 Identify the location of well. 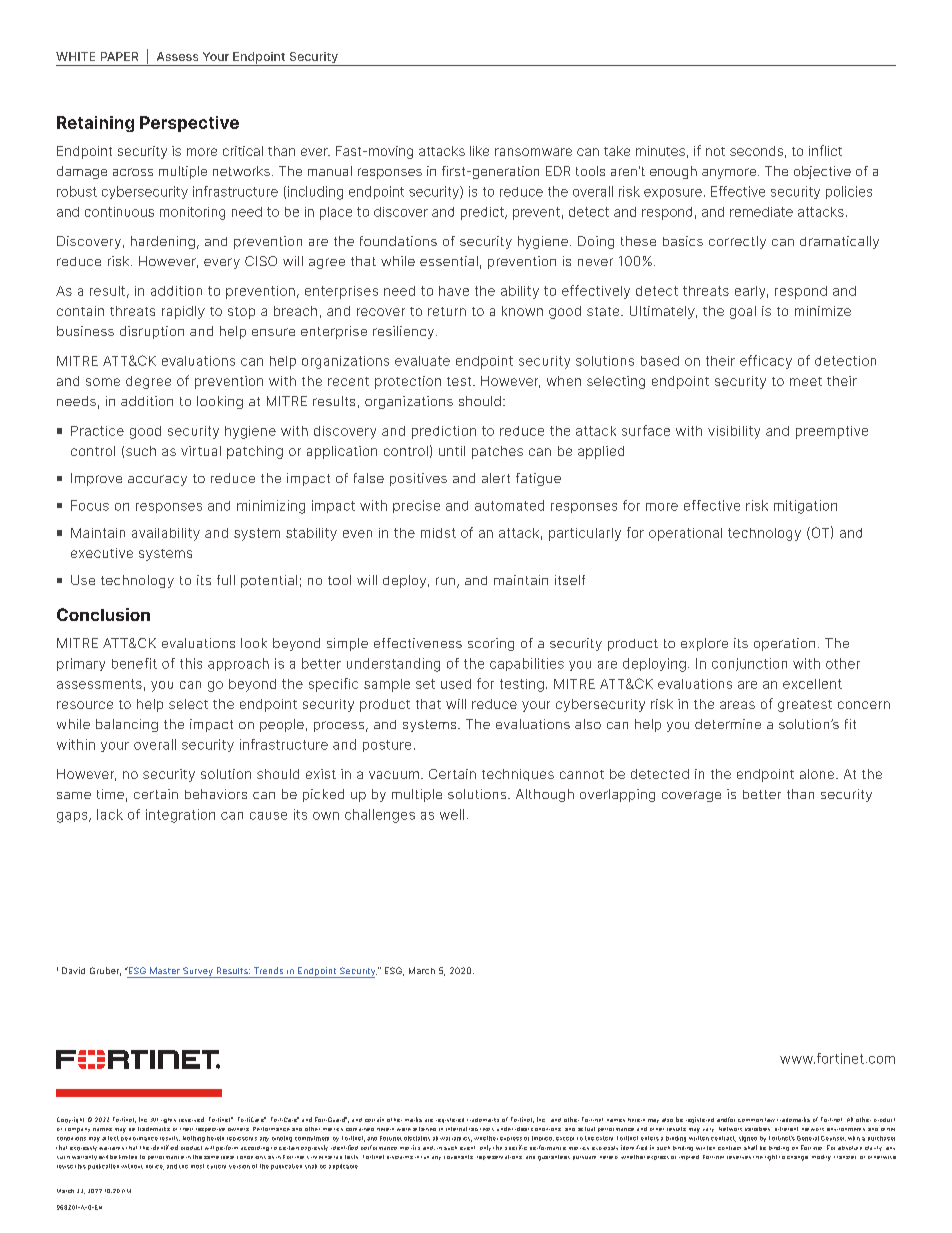
(452, 814).
